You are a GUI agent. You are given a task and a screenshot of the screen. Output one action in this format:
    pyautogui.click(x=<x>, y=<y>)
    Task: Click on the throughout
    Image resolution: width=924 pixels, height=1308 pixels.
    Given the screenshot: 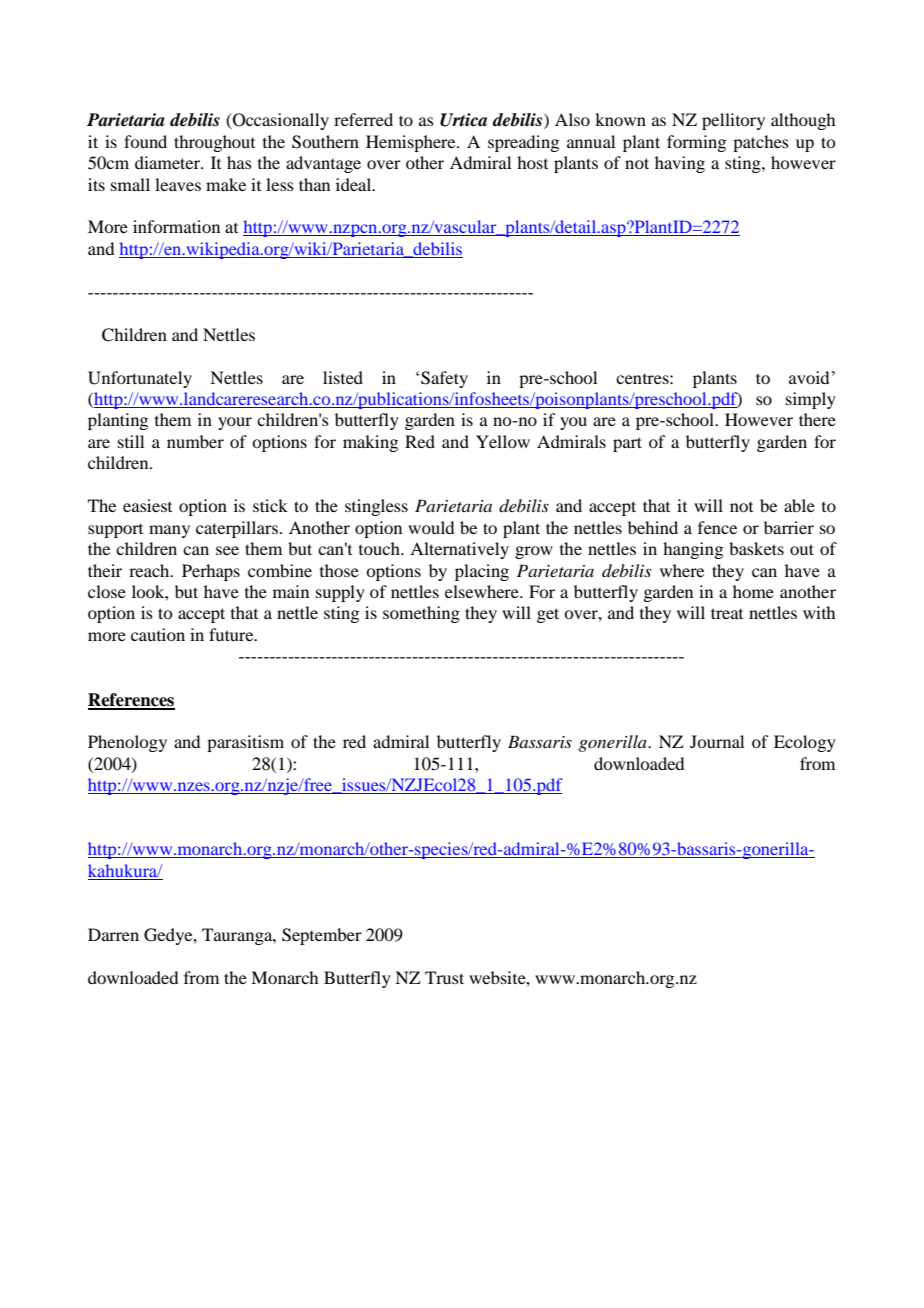 What is the action you would take?
    pyautogui.click(x=214, y=143)
